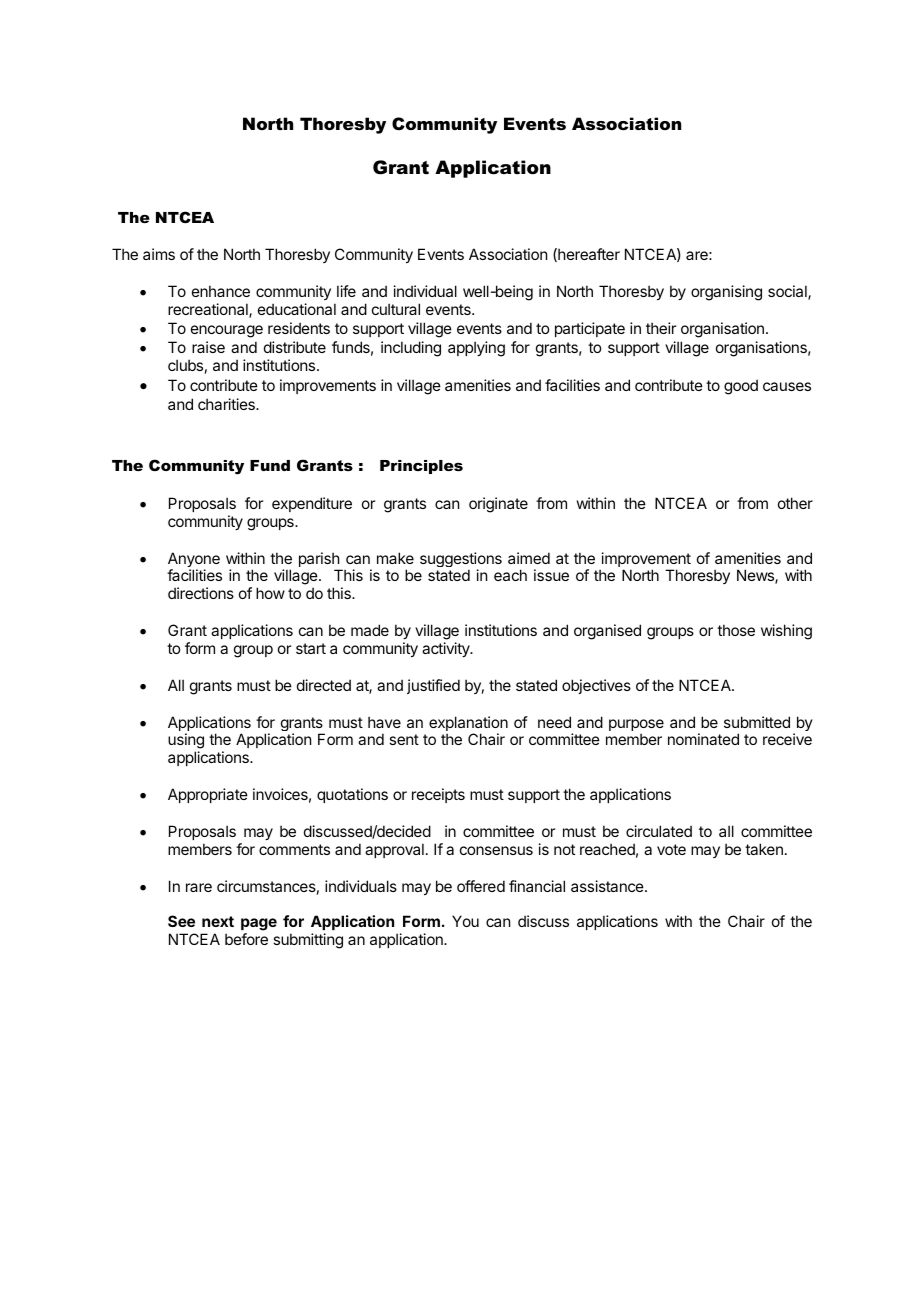 The width and height of the document is (924, 1308). Describe the element at coordinates (221, 291) in the document. I see `enhance` at that location.
